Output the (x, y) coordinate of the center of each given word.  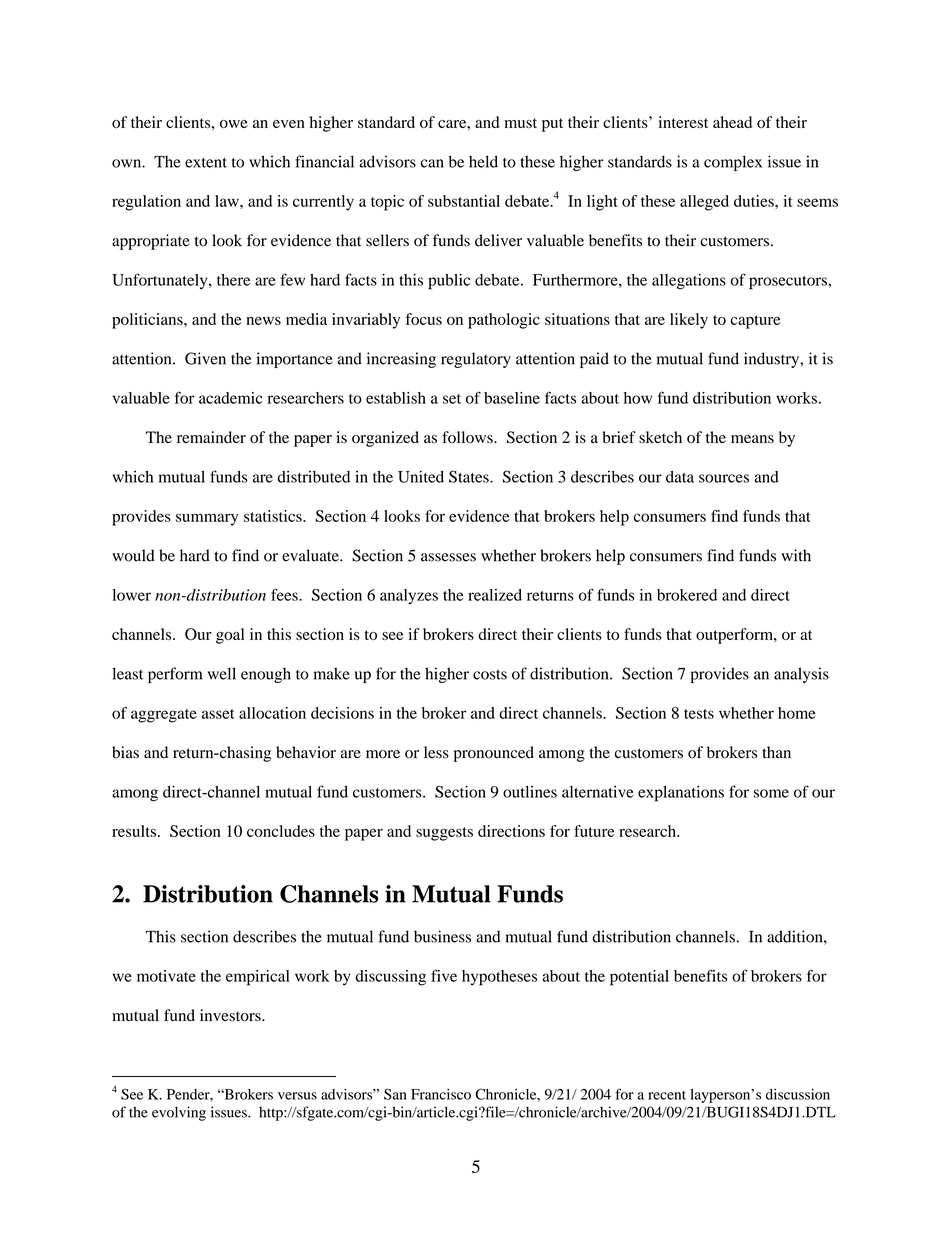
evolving (179, 1113)
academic (231, 398)
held (483, 161)
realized (495, 595)
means (752, 439)
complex (733, 163)
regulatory (476, 360)
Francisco (441, 1094)
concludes (281, 831)
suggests (444, 834)
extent (206, 163)
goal (230, 636)
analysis (801, 675)
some (771, 793)
